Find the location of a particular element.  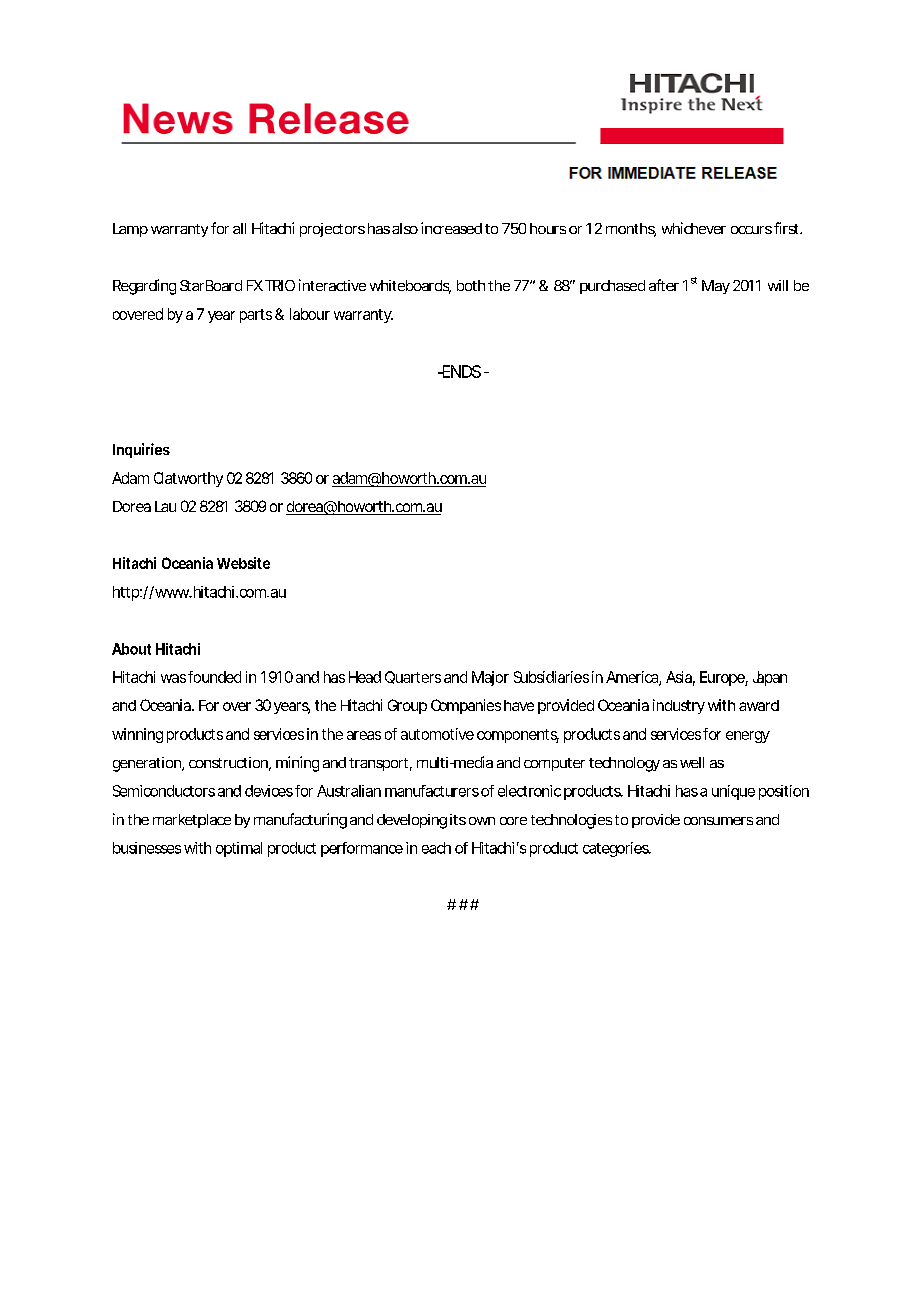

Quarters is located at coordinates (413, 677).
